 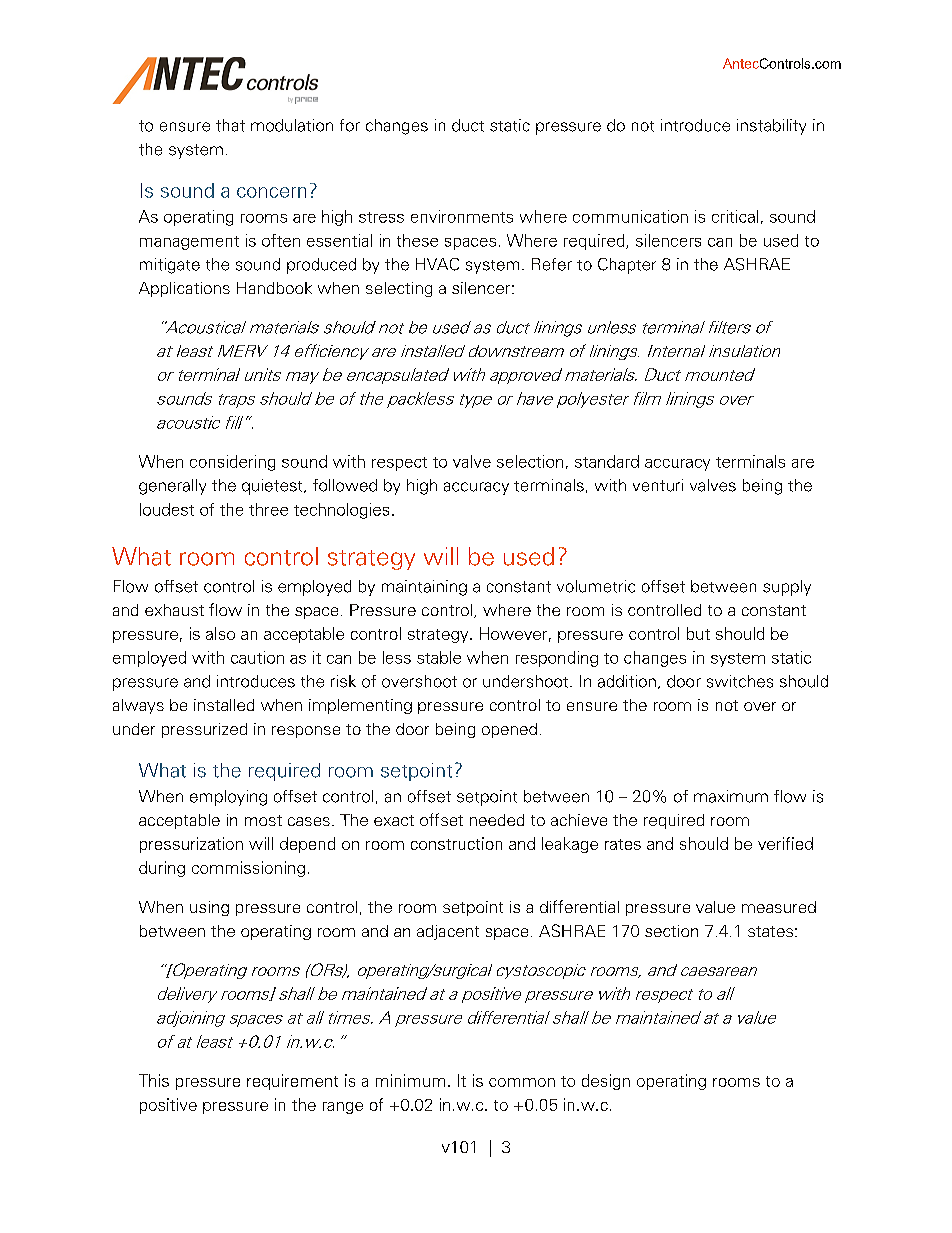 I want to click on selection, so click(x=530, y=461).
